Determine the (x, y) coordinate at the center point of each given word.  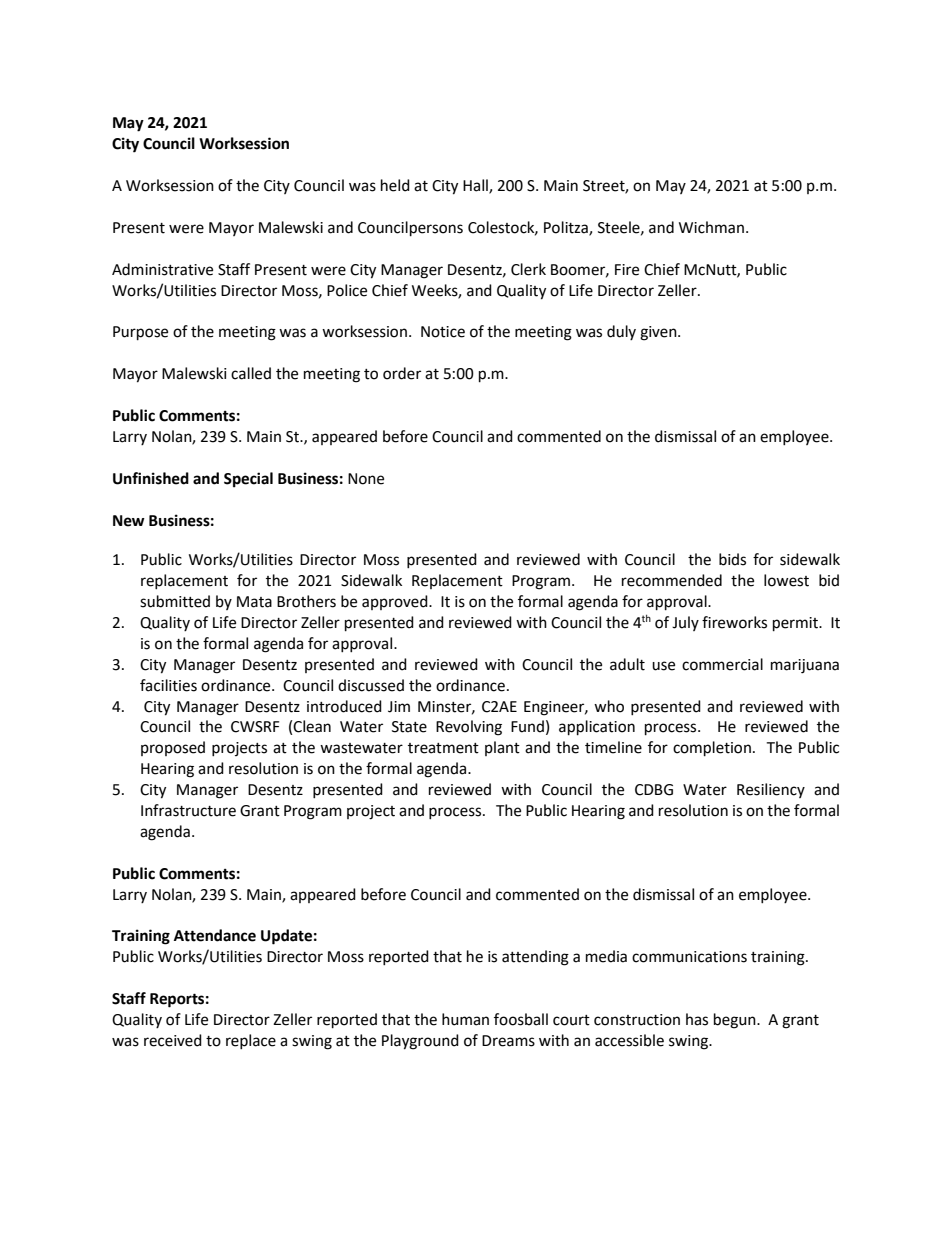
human (465, 1019)
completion (712, 749)
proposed (173, 748)
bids (732, 559)
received (173, 1040)
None (366, 479)
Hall (476, 186)
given (659, 333)
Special (248, 480)
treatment (443, 748)
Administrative (162, 269)
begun (736, 1021)
